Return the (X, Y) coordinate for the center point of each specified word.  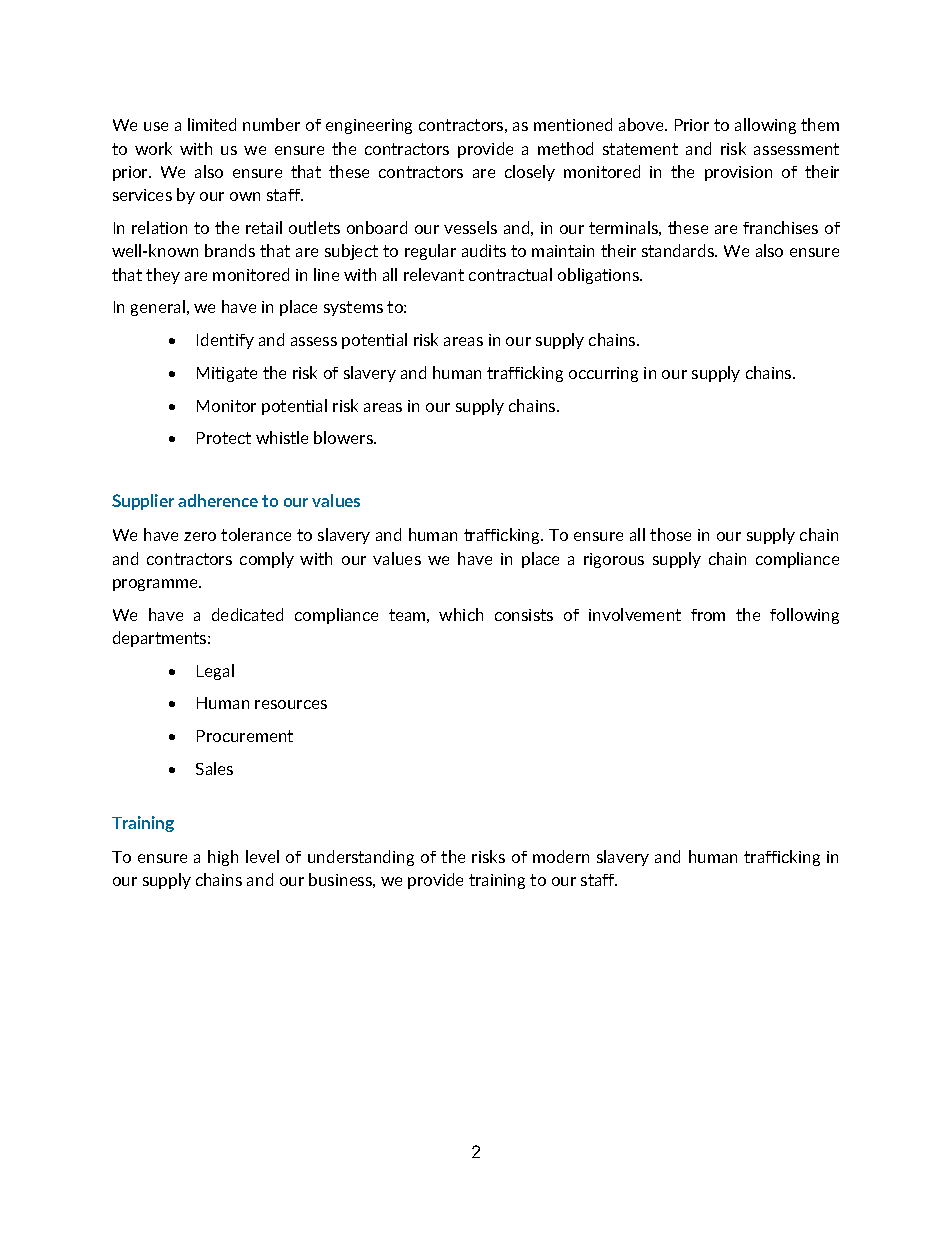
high (223, 858)
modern (561, 856)
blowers (344, 437)
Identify (225, 341)
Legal (215, 672)
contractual (510, 274)
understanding (361, 858)
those (670, 534)
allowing (765, 126)
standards (679, 250)
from (708, 615)
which (461, 614)
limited (212, 124)
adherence (218, 500)
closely (530, 173)
